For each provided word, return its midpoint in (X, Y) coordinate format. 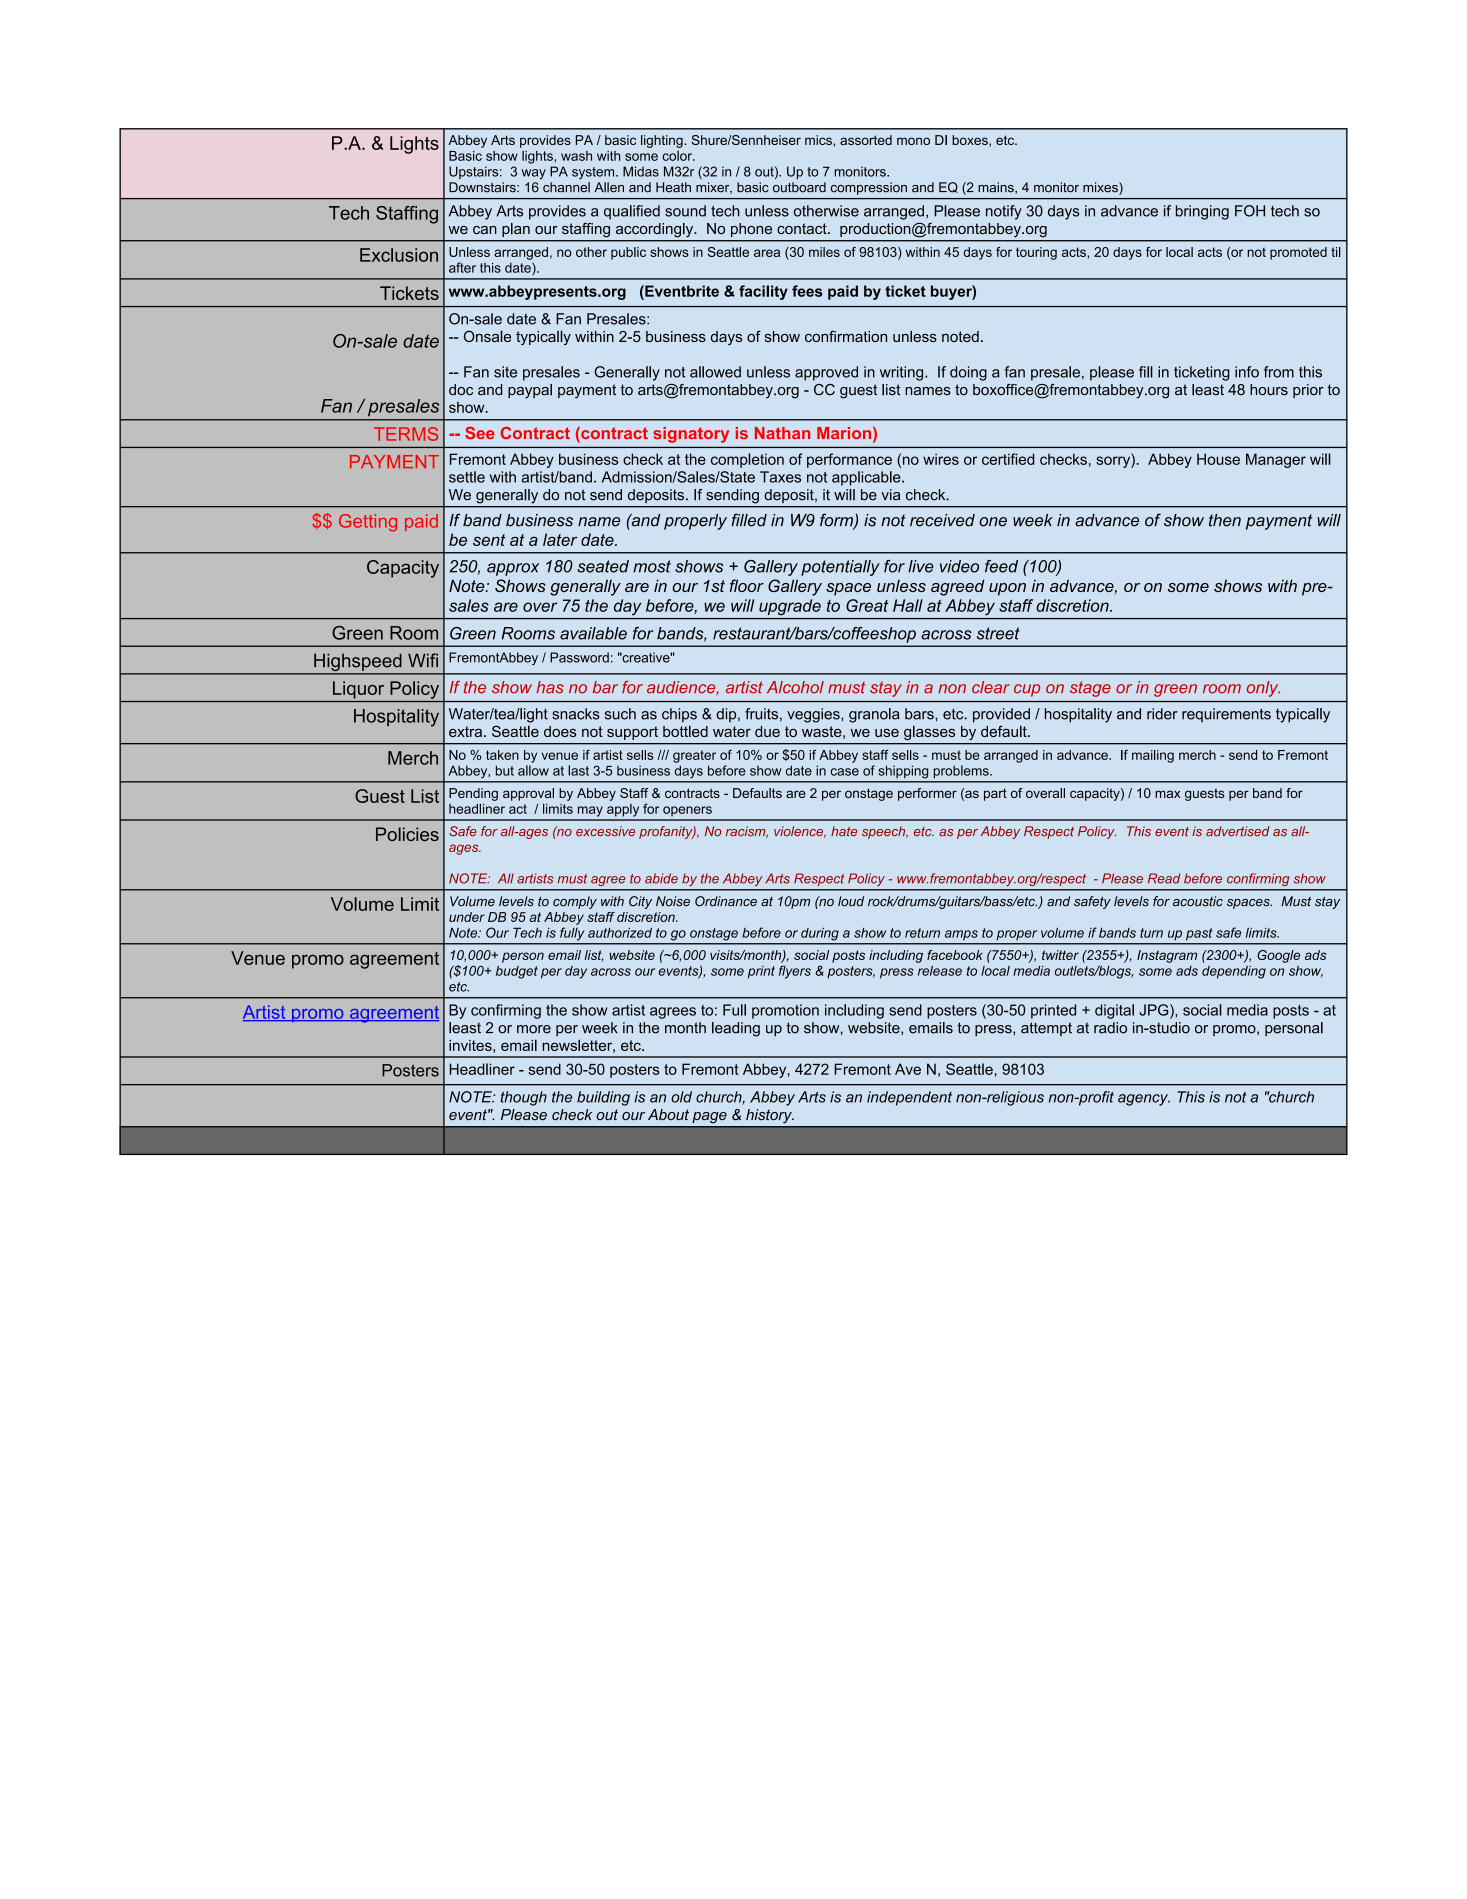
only (1263, 689)
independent (909, 1098)
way (533, 174)
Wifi (423, 660)
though (523, 1098)
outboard (799, 187)
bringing (1202, 212)
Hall (908, 605)
